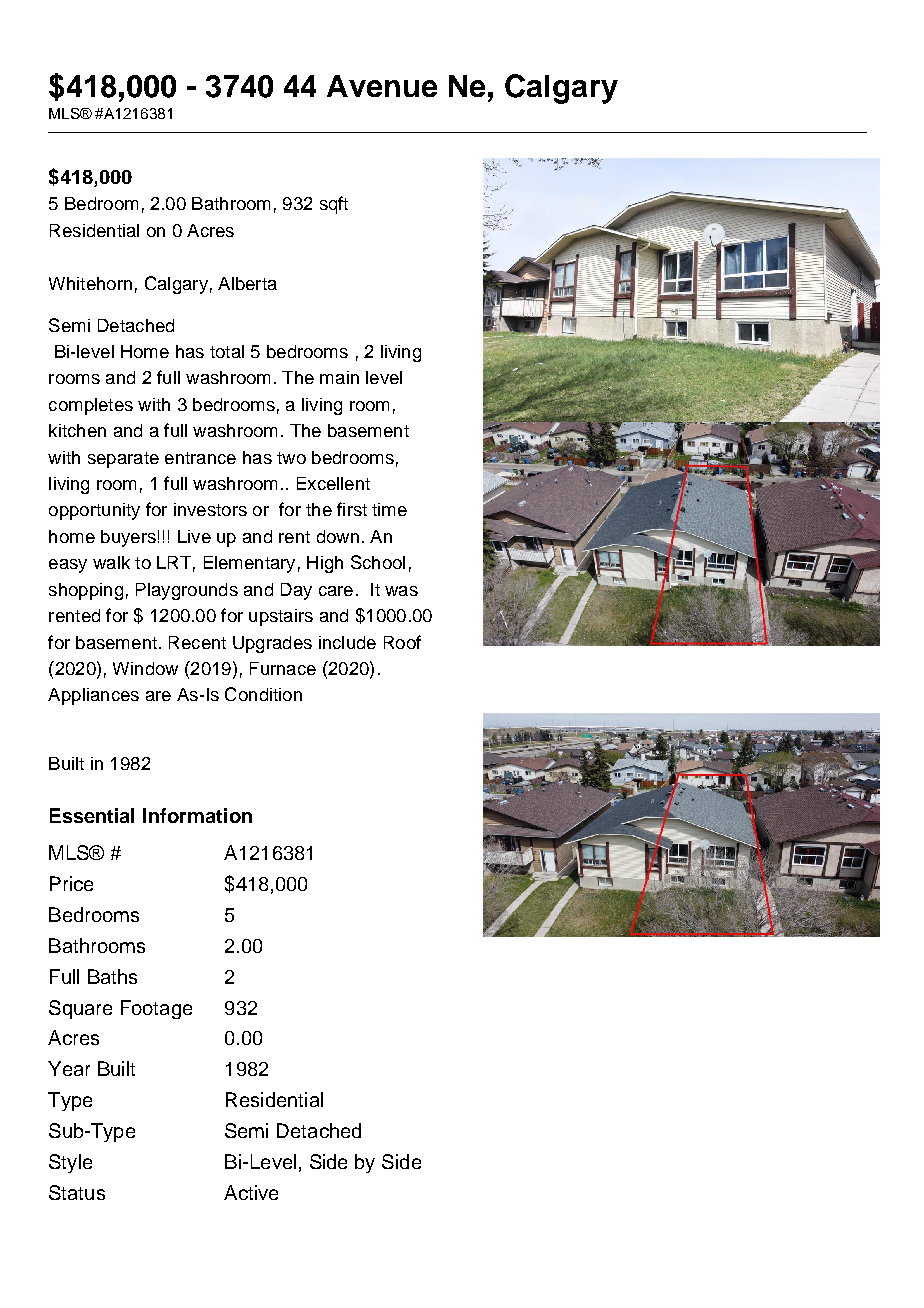 The width and height of the document is (924, 1308). Describe the element at coordinates (77, 1192) in the document. I see `Status` at that location.
